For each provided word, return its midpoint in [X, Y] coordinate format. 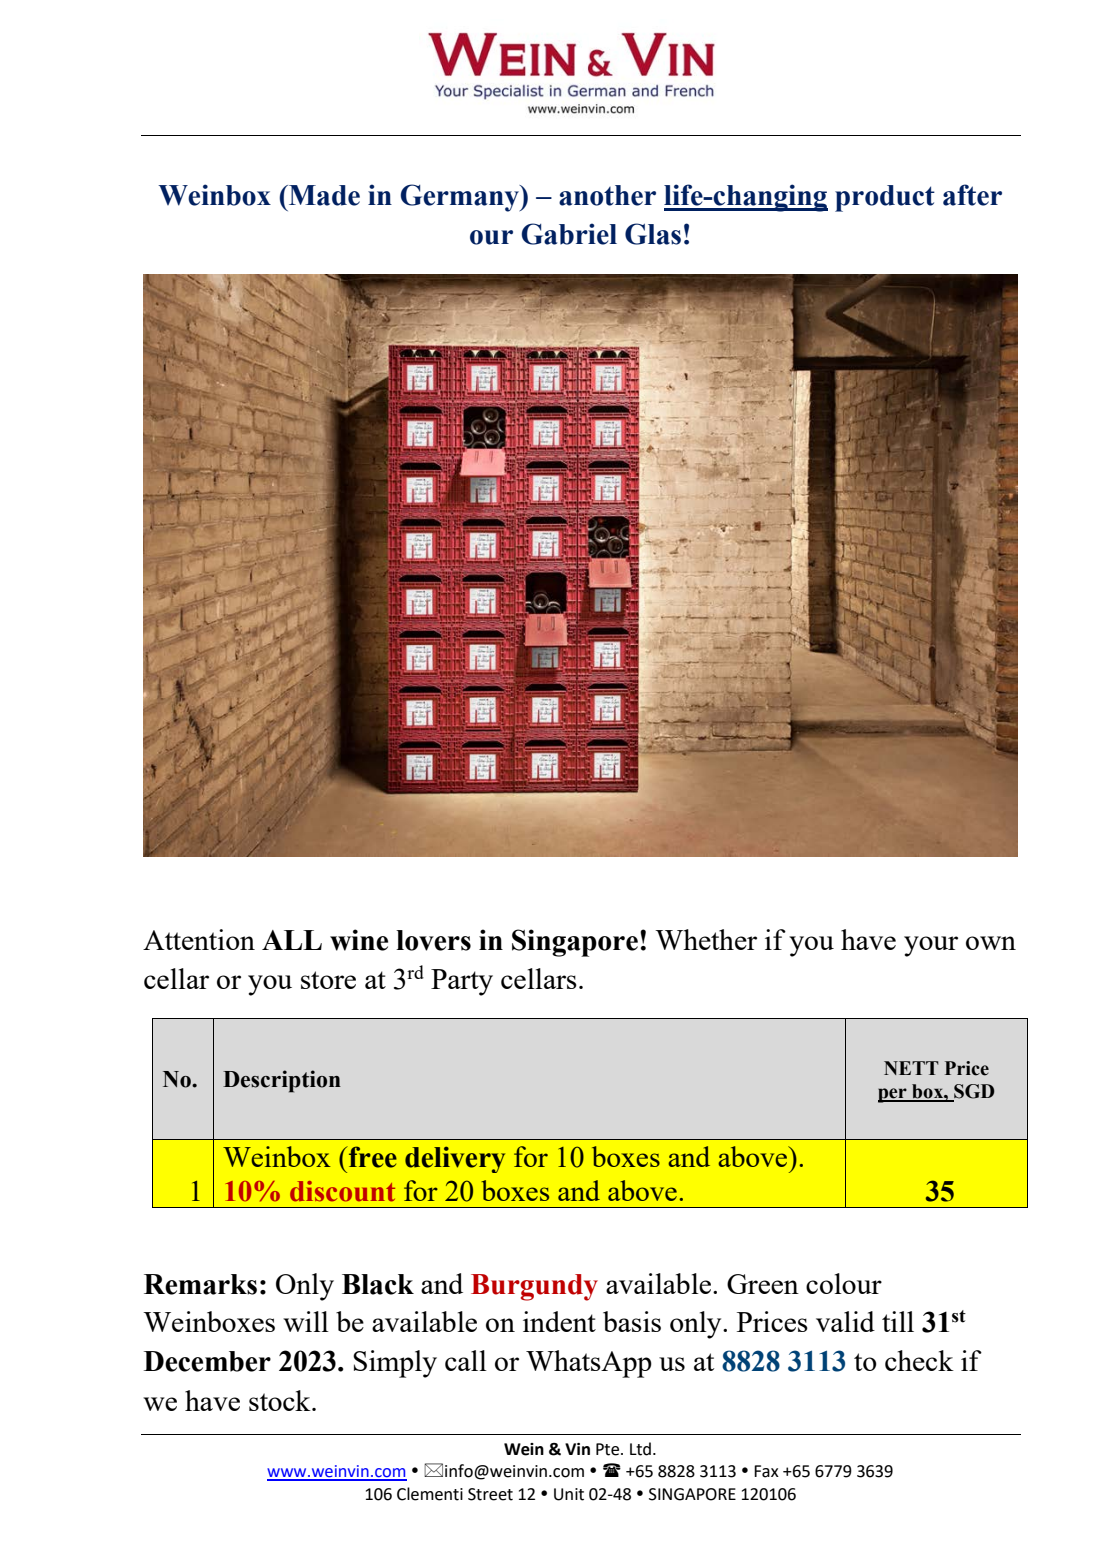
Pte [609, 1449]
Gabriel [569, 234]
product [885, 198]
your [931, 946]
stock [281, 1400]
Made [323, 195]
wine [359, 940]
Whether [706, 939]
